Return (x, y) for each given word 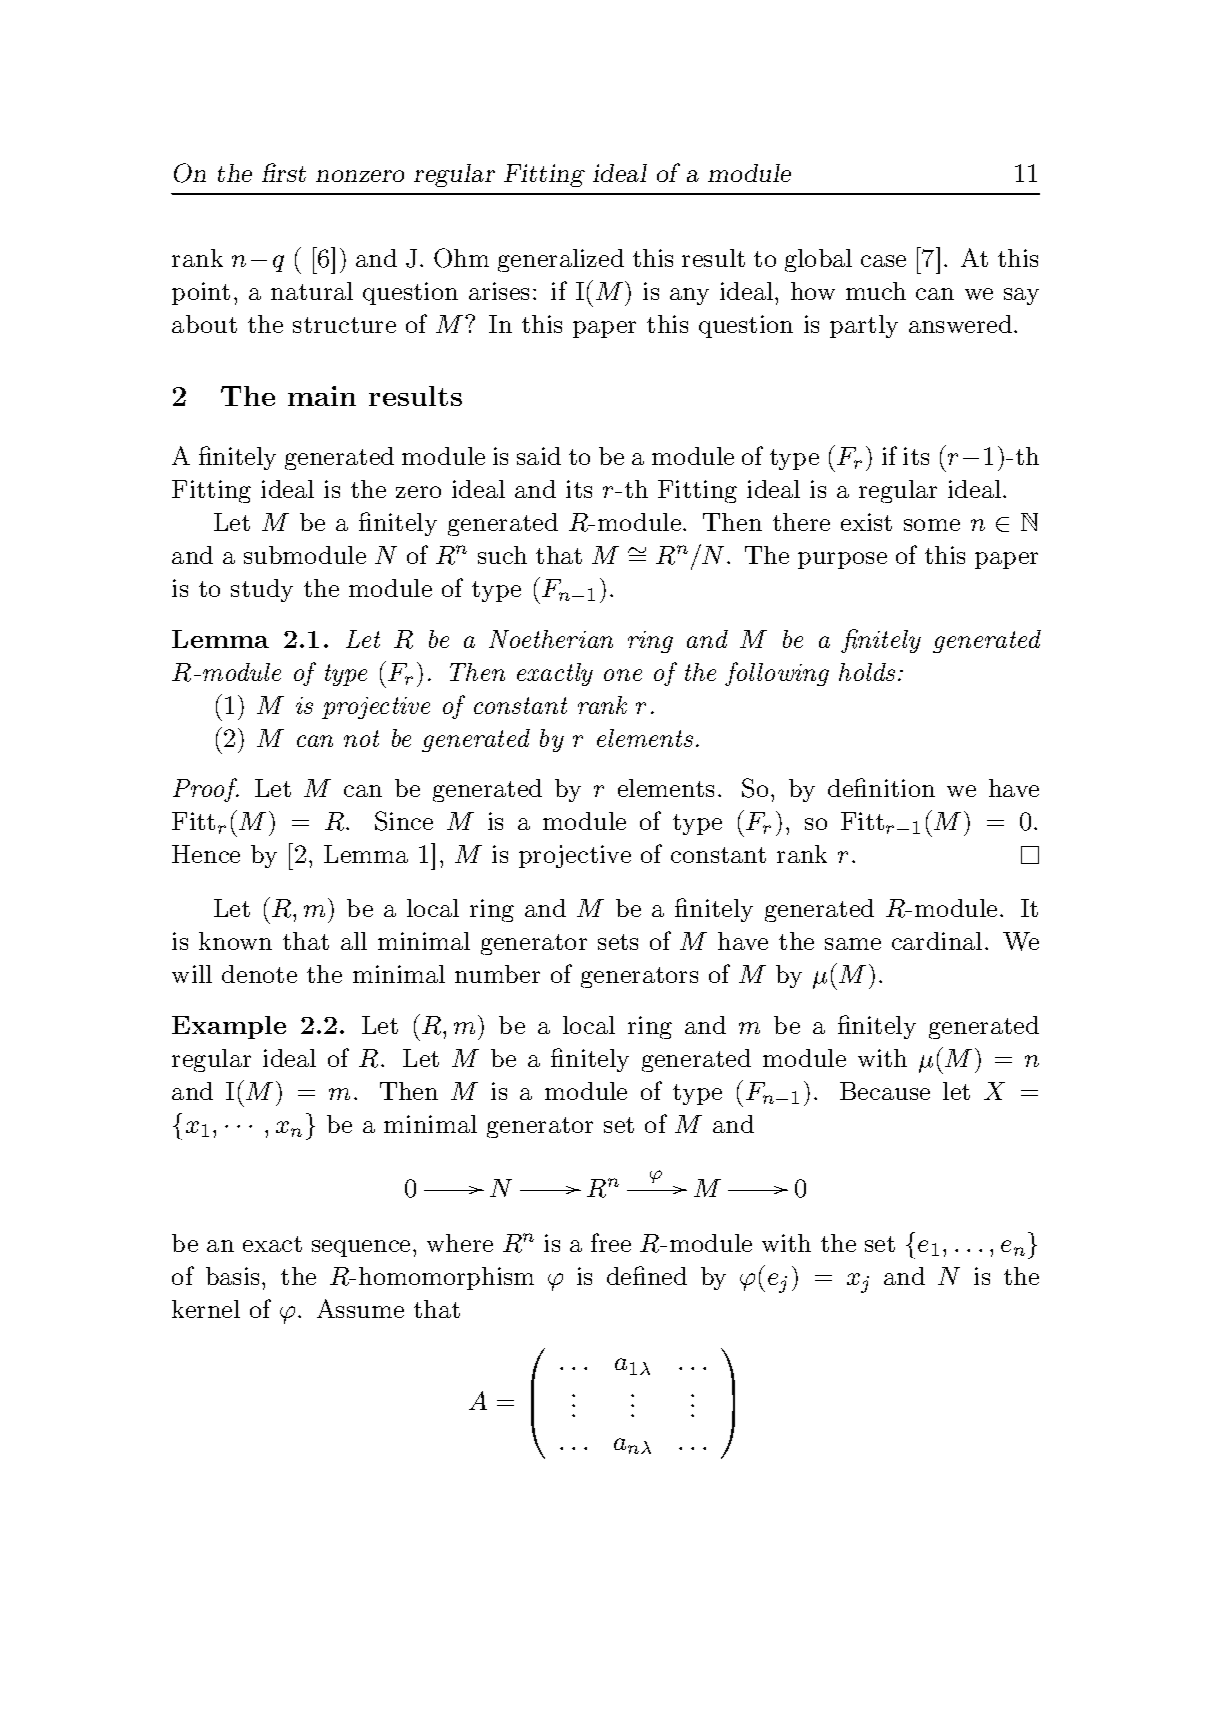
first (284, 172)
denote (259, 974)
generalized (561, 260)
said (539, 456)
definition (881, 787)
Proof (206, 790)
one (623, 675)
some (932, 525)
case (883, 261)
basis (232, 1276)
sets (618, 942)
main (322, 396)
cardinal (937, 941)
